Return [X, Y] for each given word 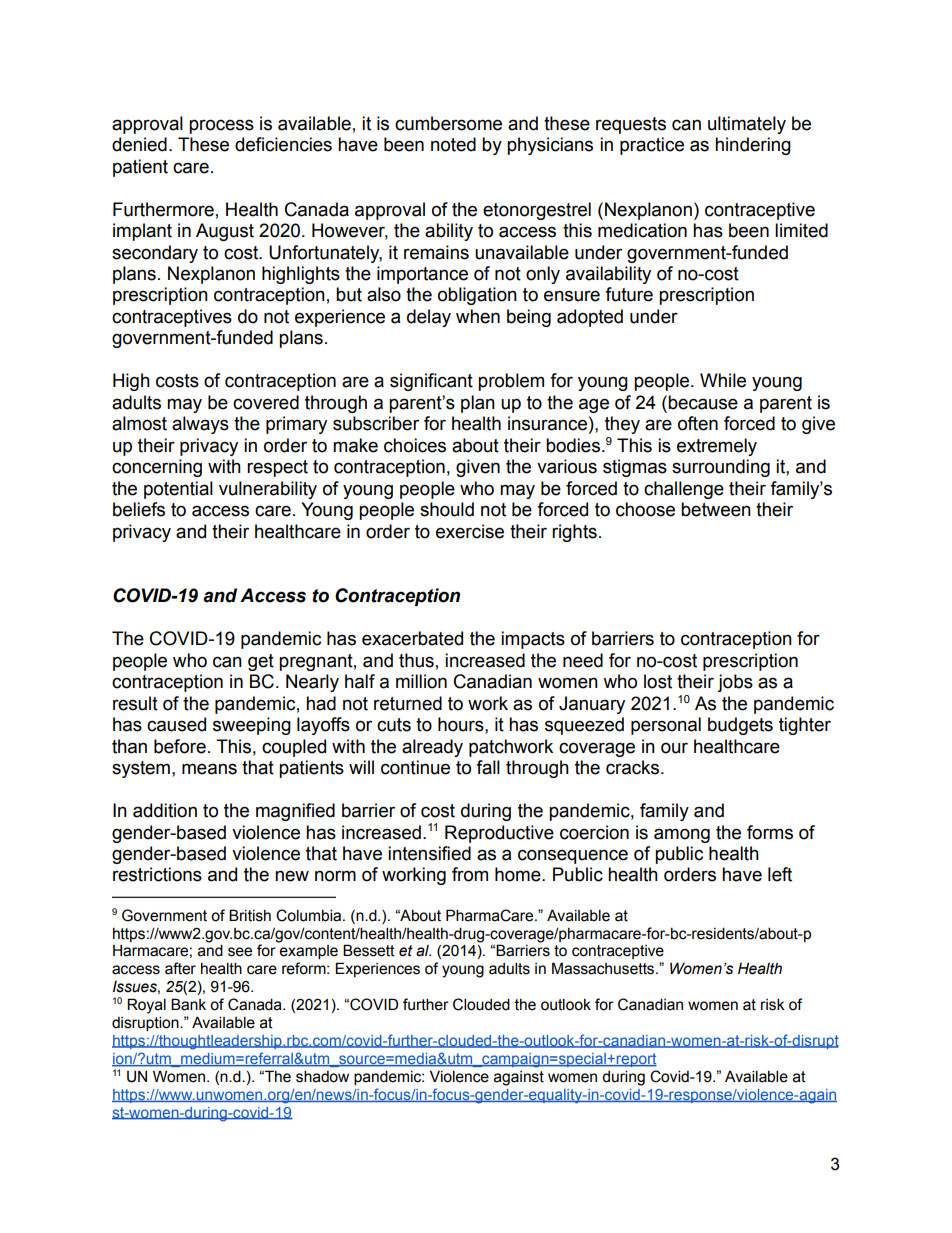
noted [453, 144]
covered [266, 402]
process [221, 126]
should [447, 509]
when [478, 316]
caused [176, 724]
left [780, 874]
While [723, 380]
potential [178, 490]
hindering [753, 146]
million [421, 681]
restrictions [157, 874]
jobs [735, 683]
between [716, 509]
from [470, 874]
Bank [188, 1004]
